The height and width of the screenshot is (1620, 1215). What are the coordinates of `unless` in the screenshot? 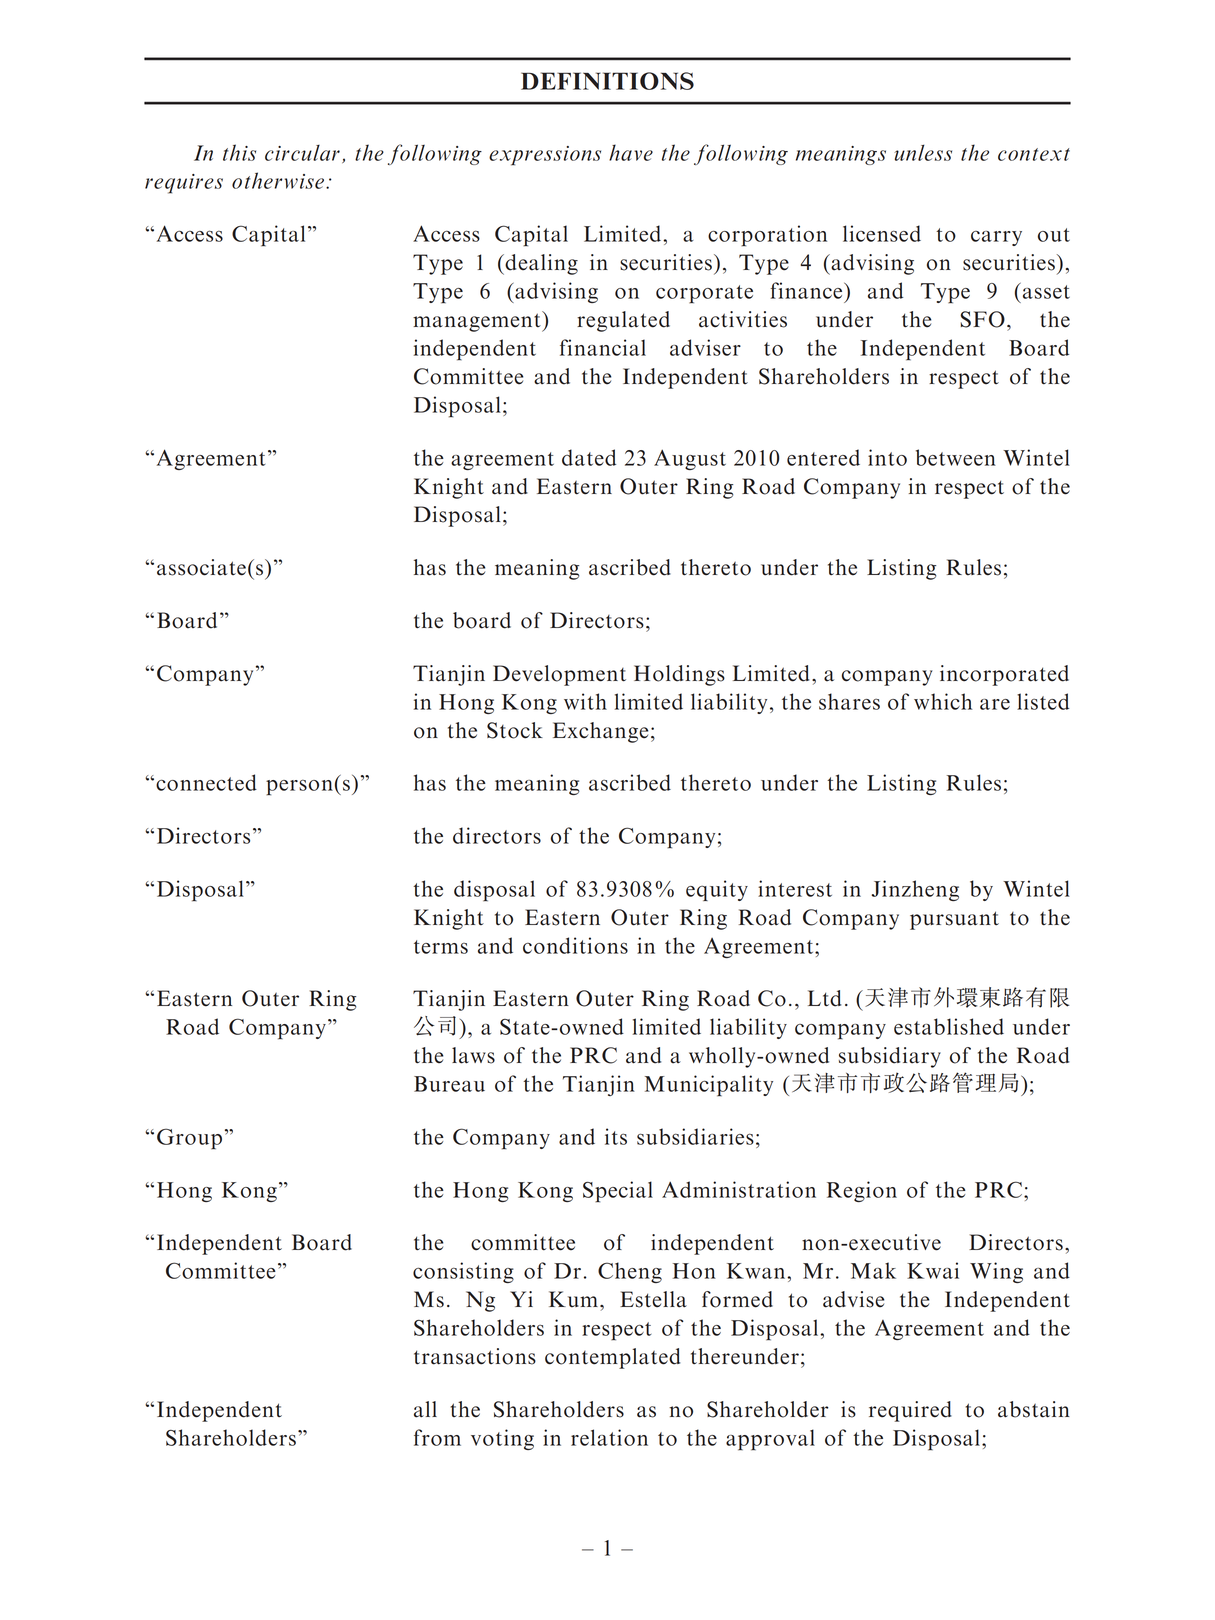 It's located at (923, 152).
